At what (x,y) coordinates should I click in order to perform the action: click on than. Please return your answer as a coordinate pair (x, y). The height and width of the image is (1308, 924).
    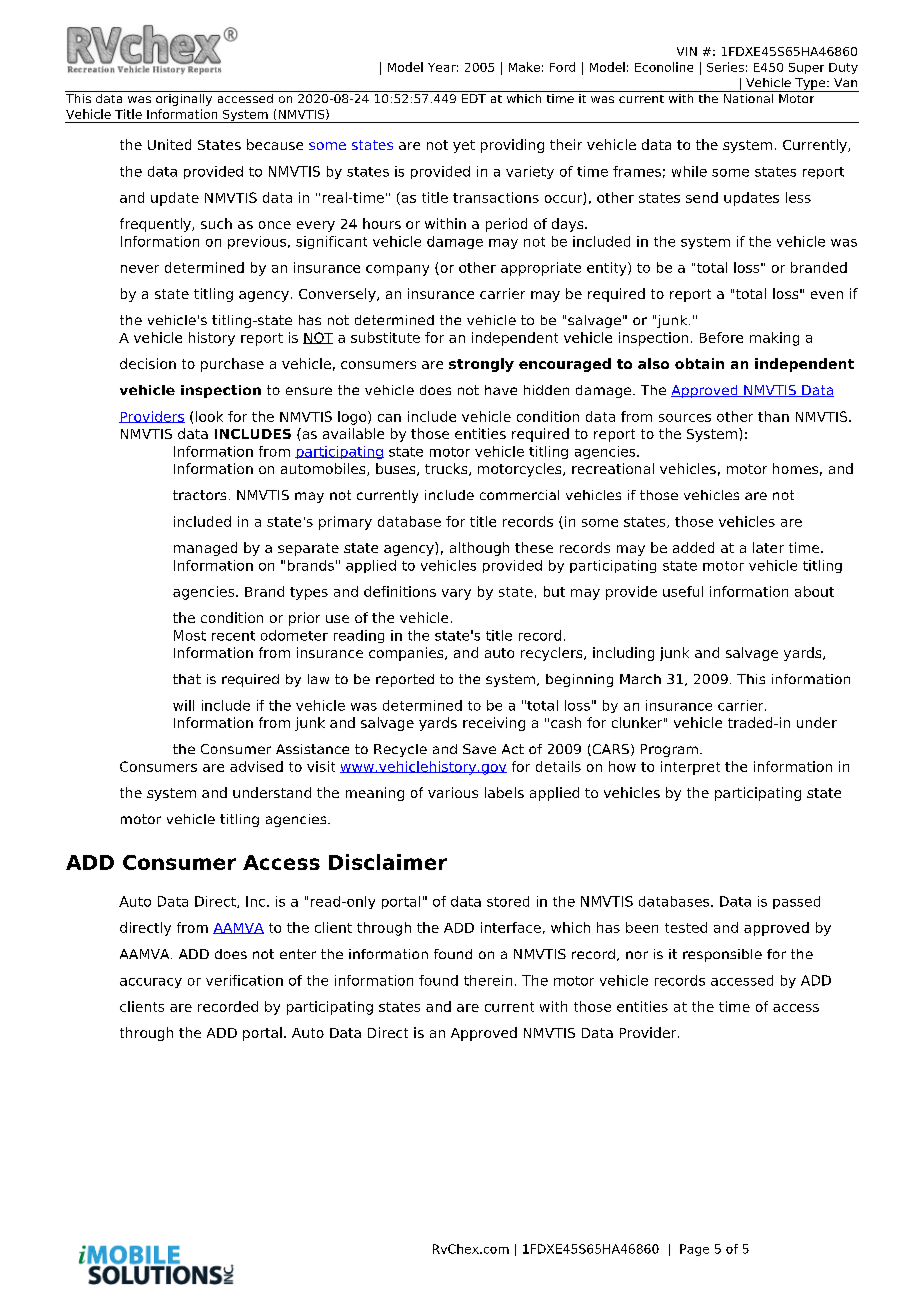
    Looking at the image, I should click on (773, 416).
